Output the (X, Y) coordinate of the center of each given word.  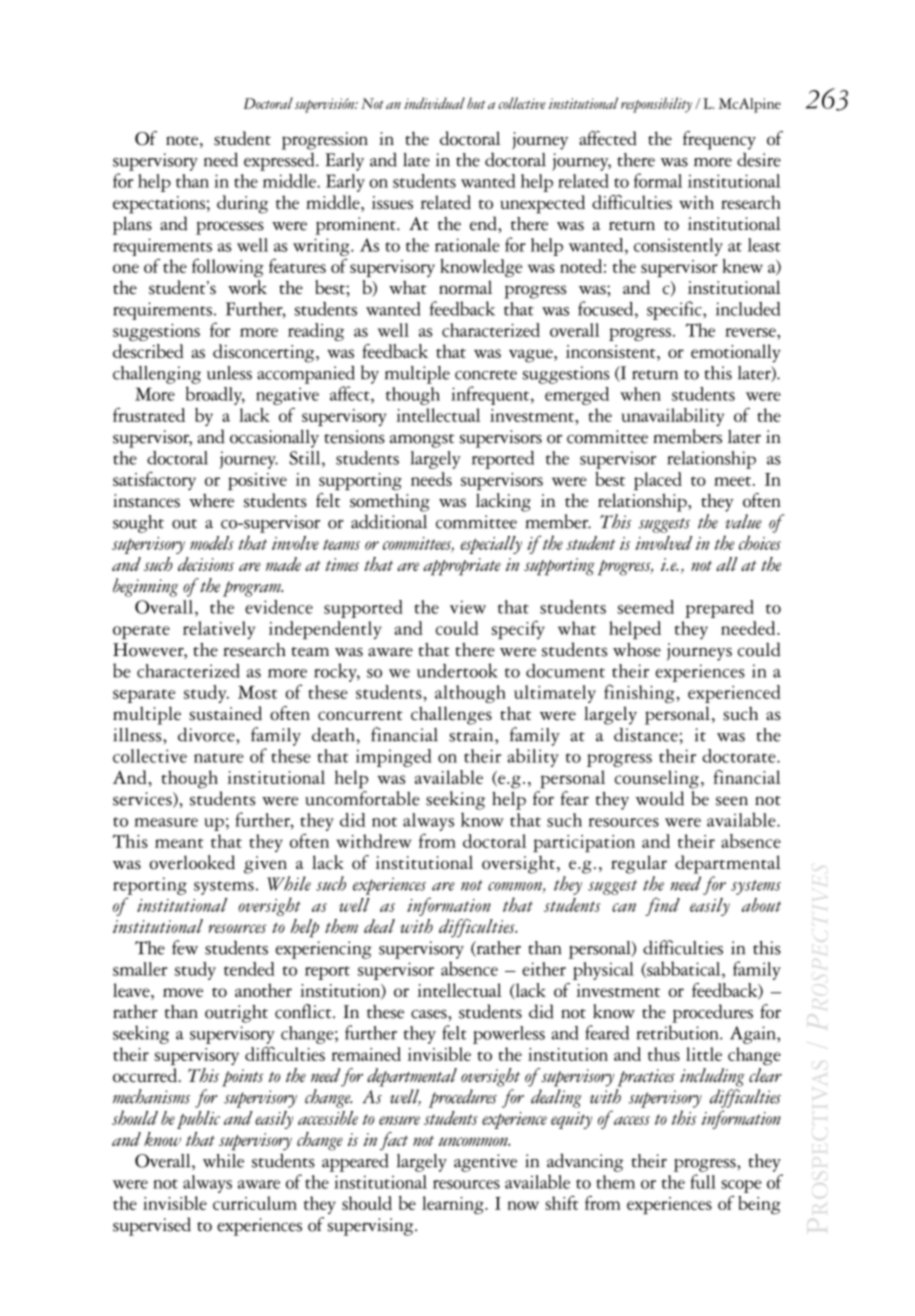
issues (392, 202)
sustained (225, 713)
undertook (457, 670)
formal (658, 180)
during (242, 204)
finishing (640, 693)
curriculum (255, 1203)
